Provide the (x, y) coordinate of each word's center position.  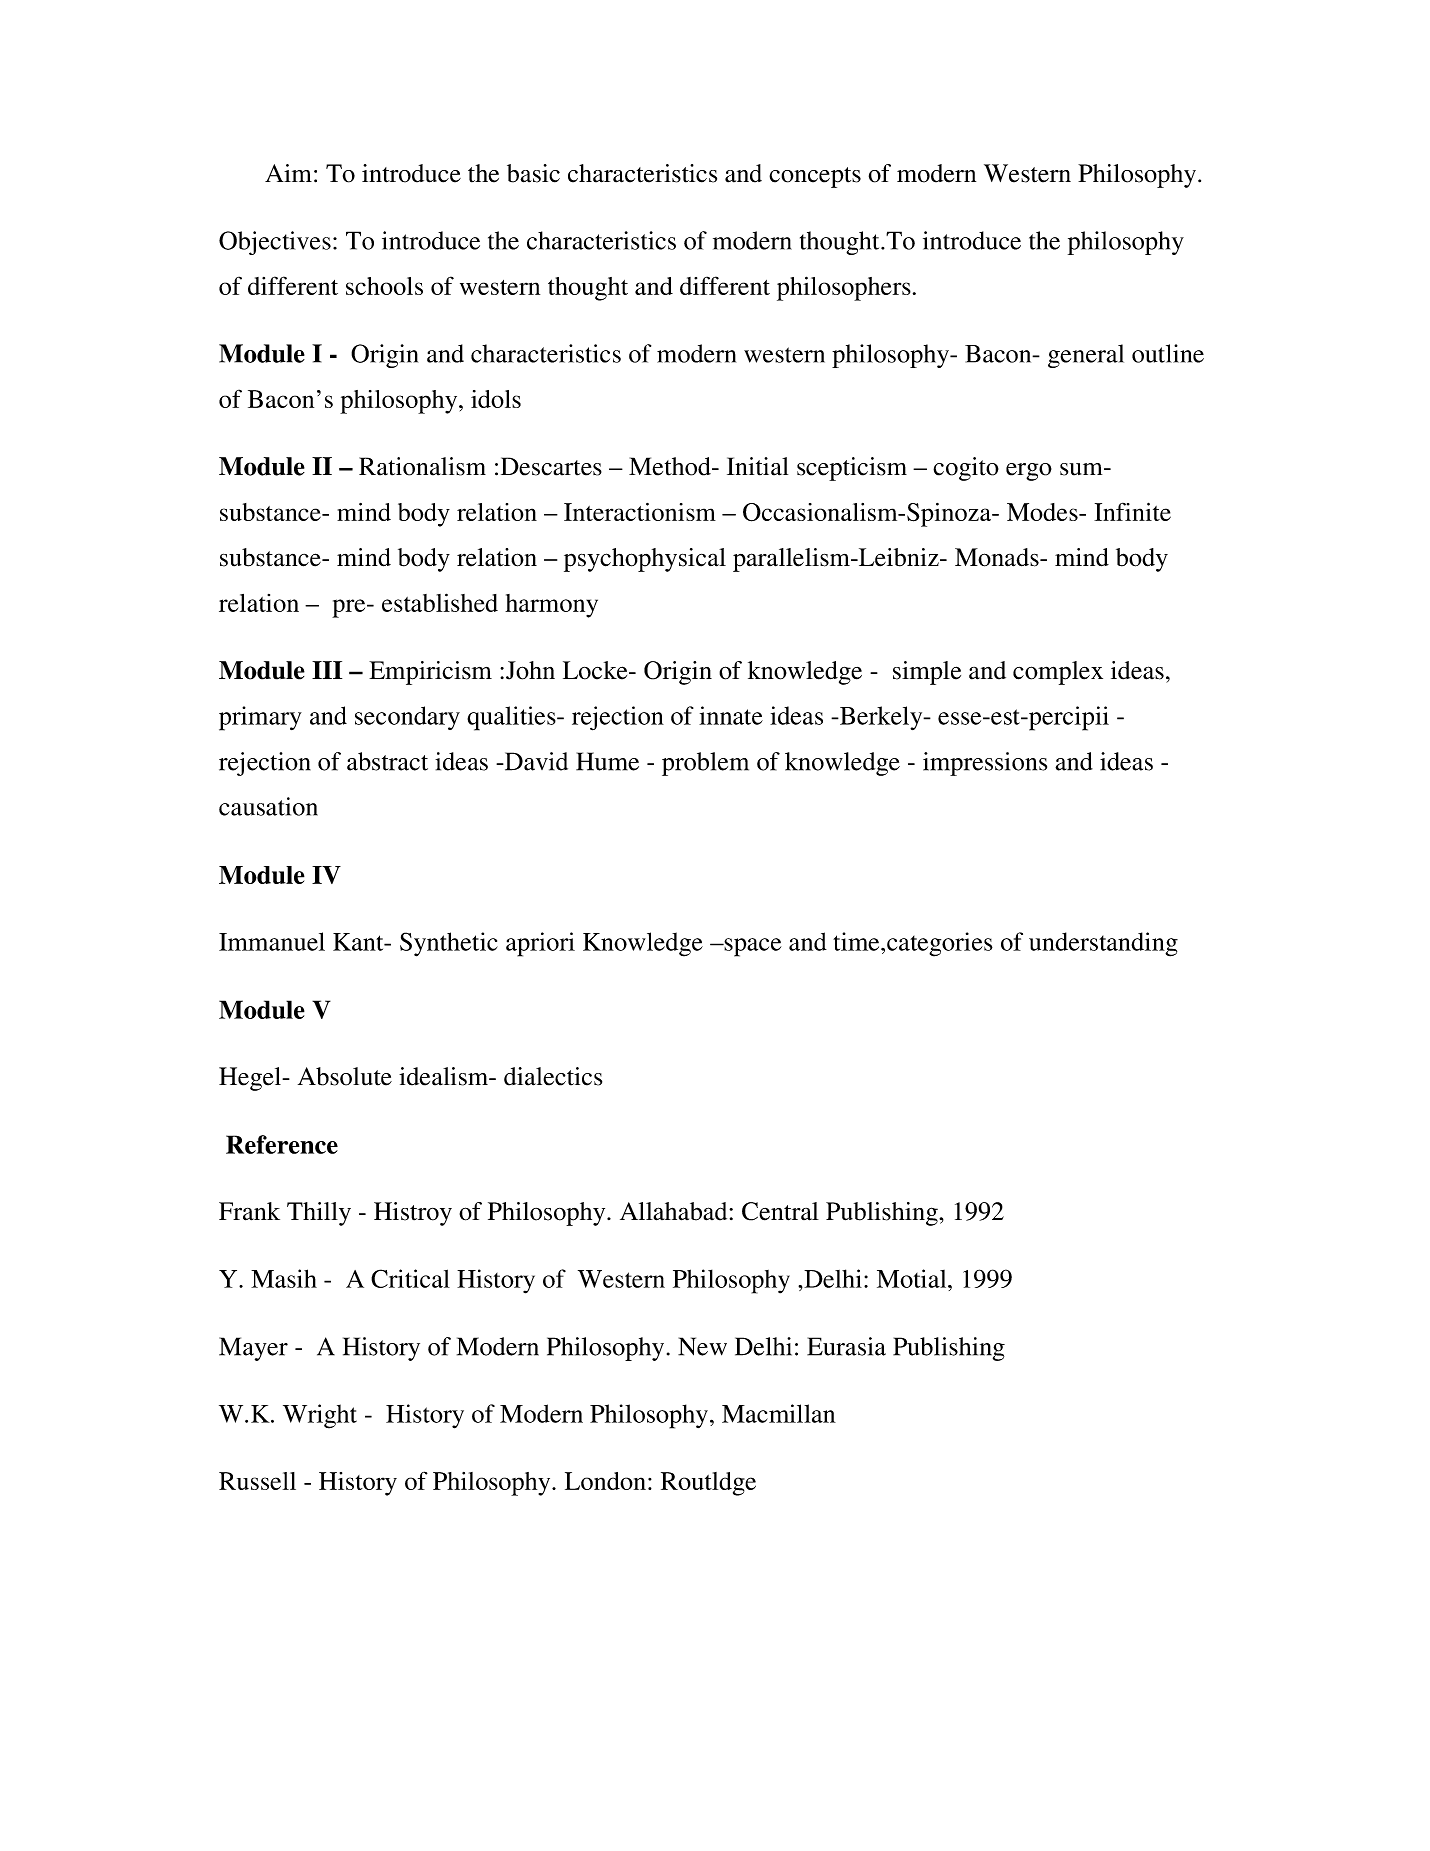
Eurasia (846, 1346)
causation (268, 806)
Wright (320, 1416)
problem (705, 764)
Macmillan (779, 1413)
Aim (288, 173)
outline (1168, 353)
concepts (815, 177)
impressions (985, 764)
